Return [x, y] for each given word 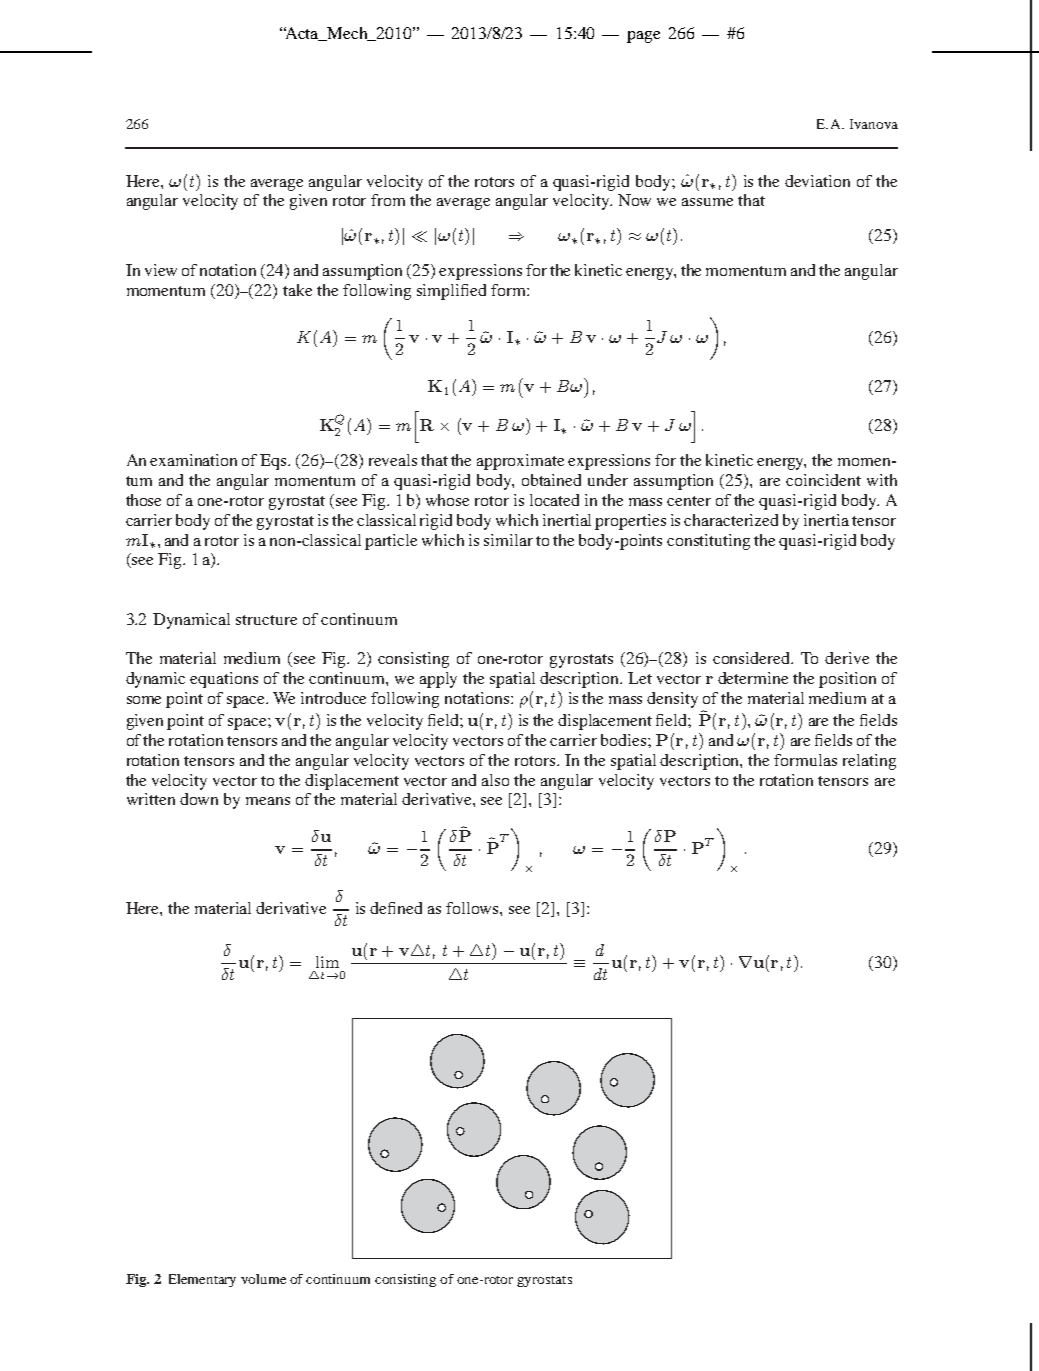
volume [263, 1279]
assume [707, 202]
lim [327, 962]
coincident [823, 480]
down [199, 799]
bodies [625, 740]
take [297, 290]
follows [473, 908]
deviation [817, 181]
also [495, 780]
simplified [451, 292]
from [388, 200]
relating [869, 762]
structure [266, 620]
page [643, 37]
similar [508, 540]
